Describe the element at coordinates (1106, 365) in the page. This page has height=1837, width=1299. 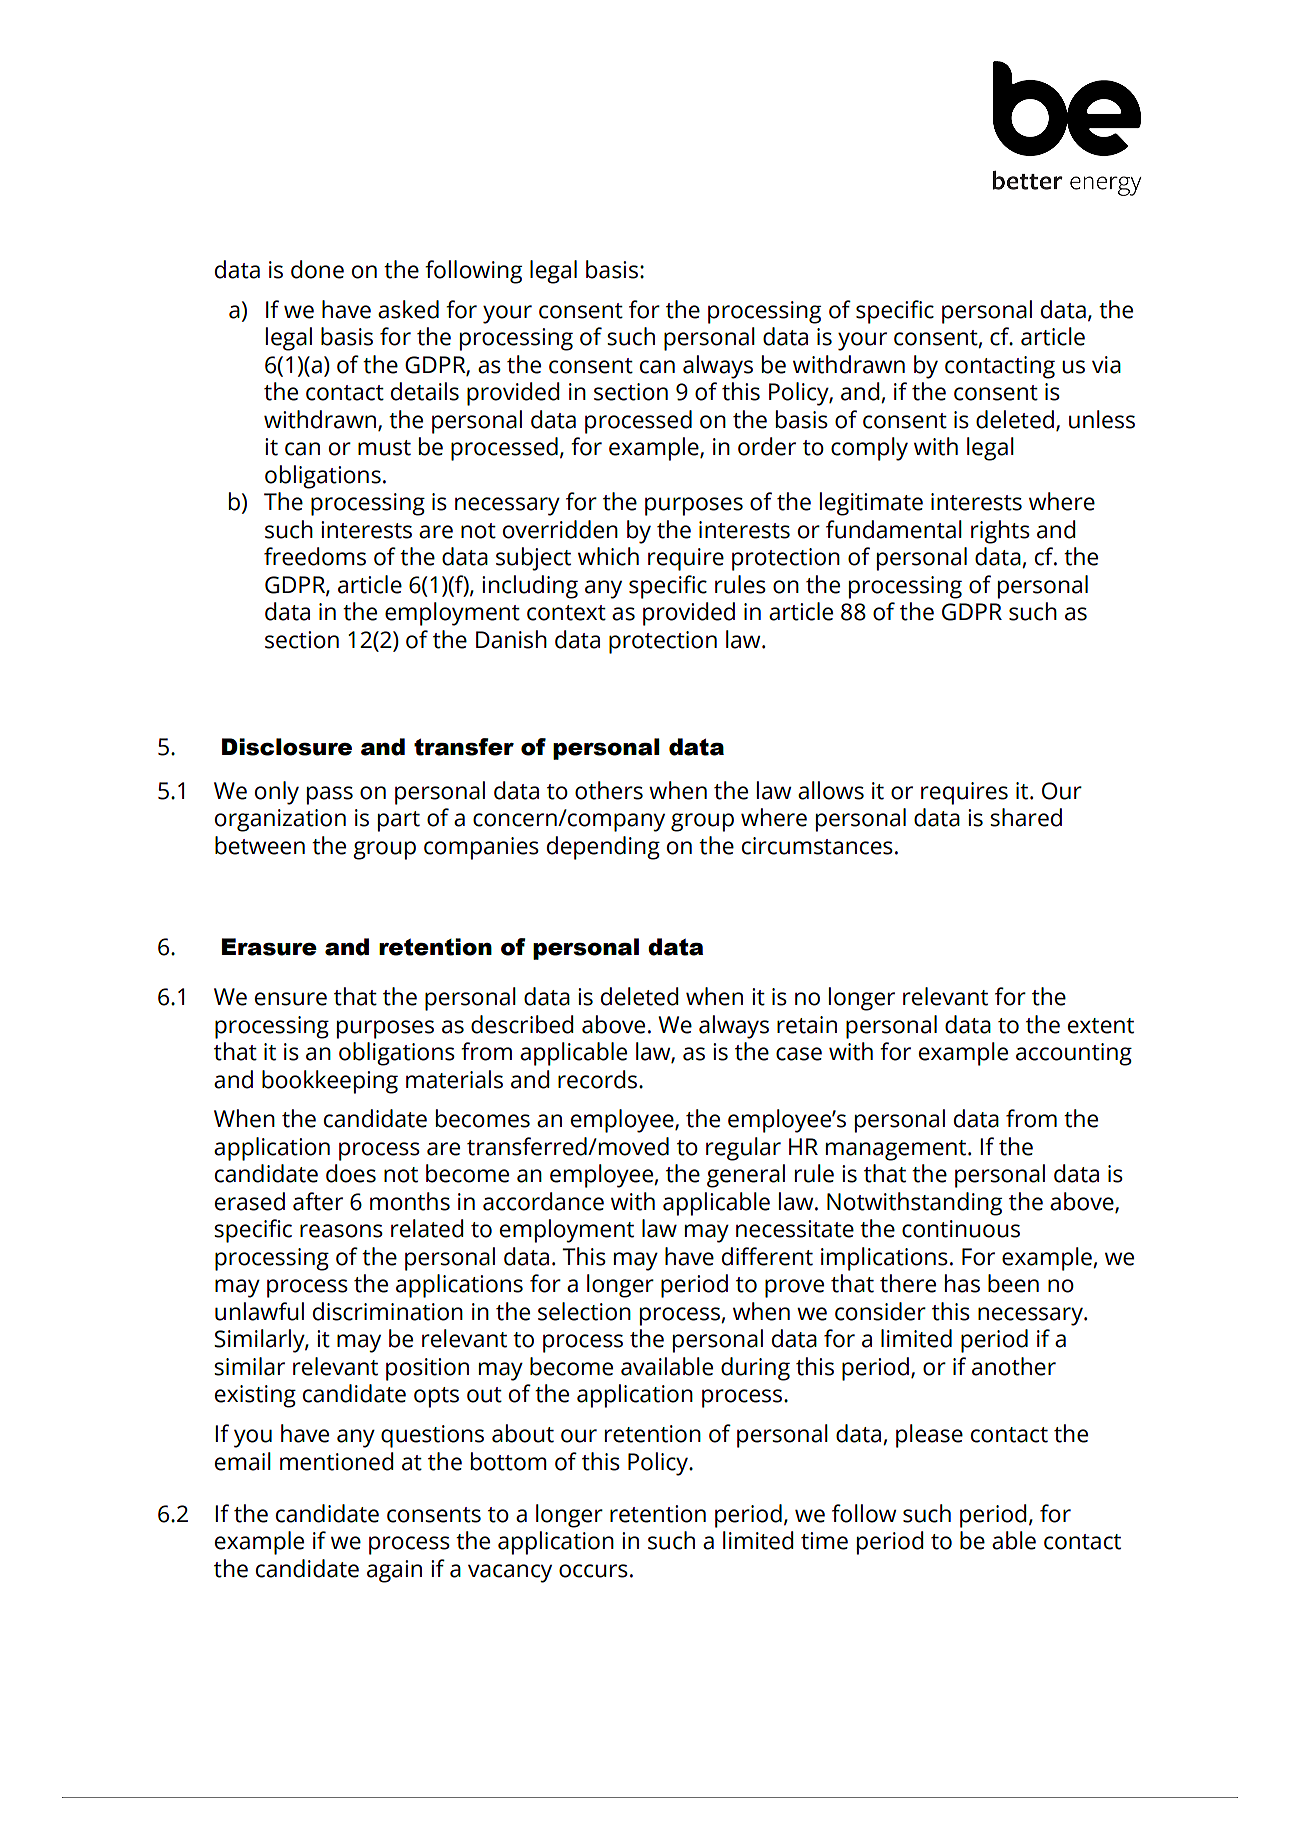
I see `via` at that location.
